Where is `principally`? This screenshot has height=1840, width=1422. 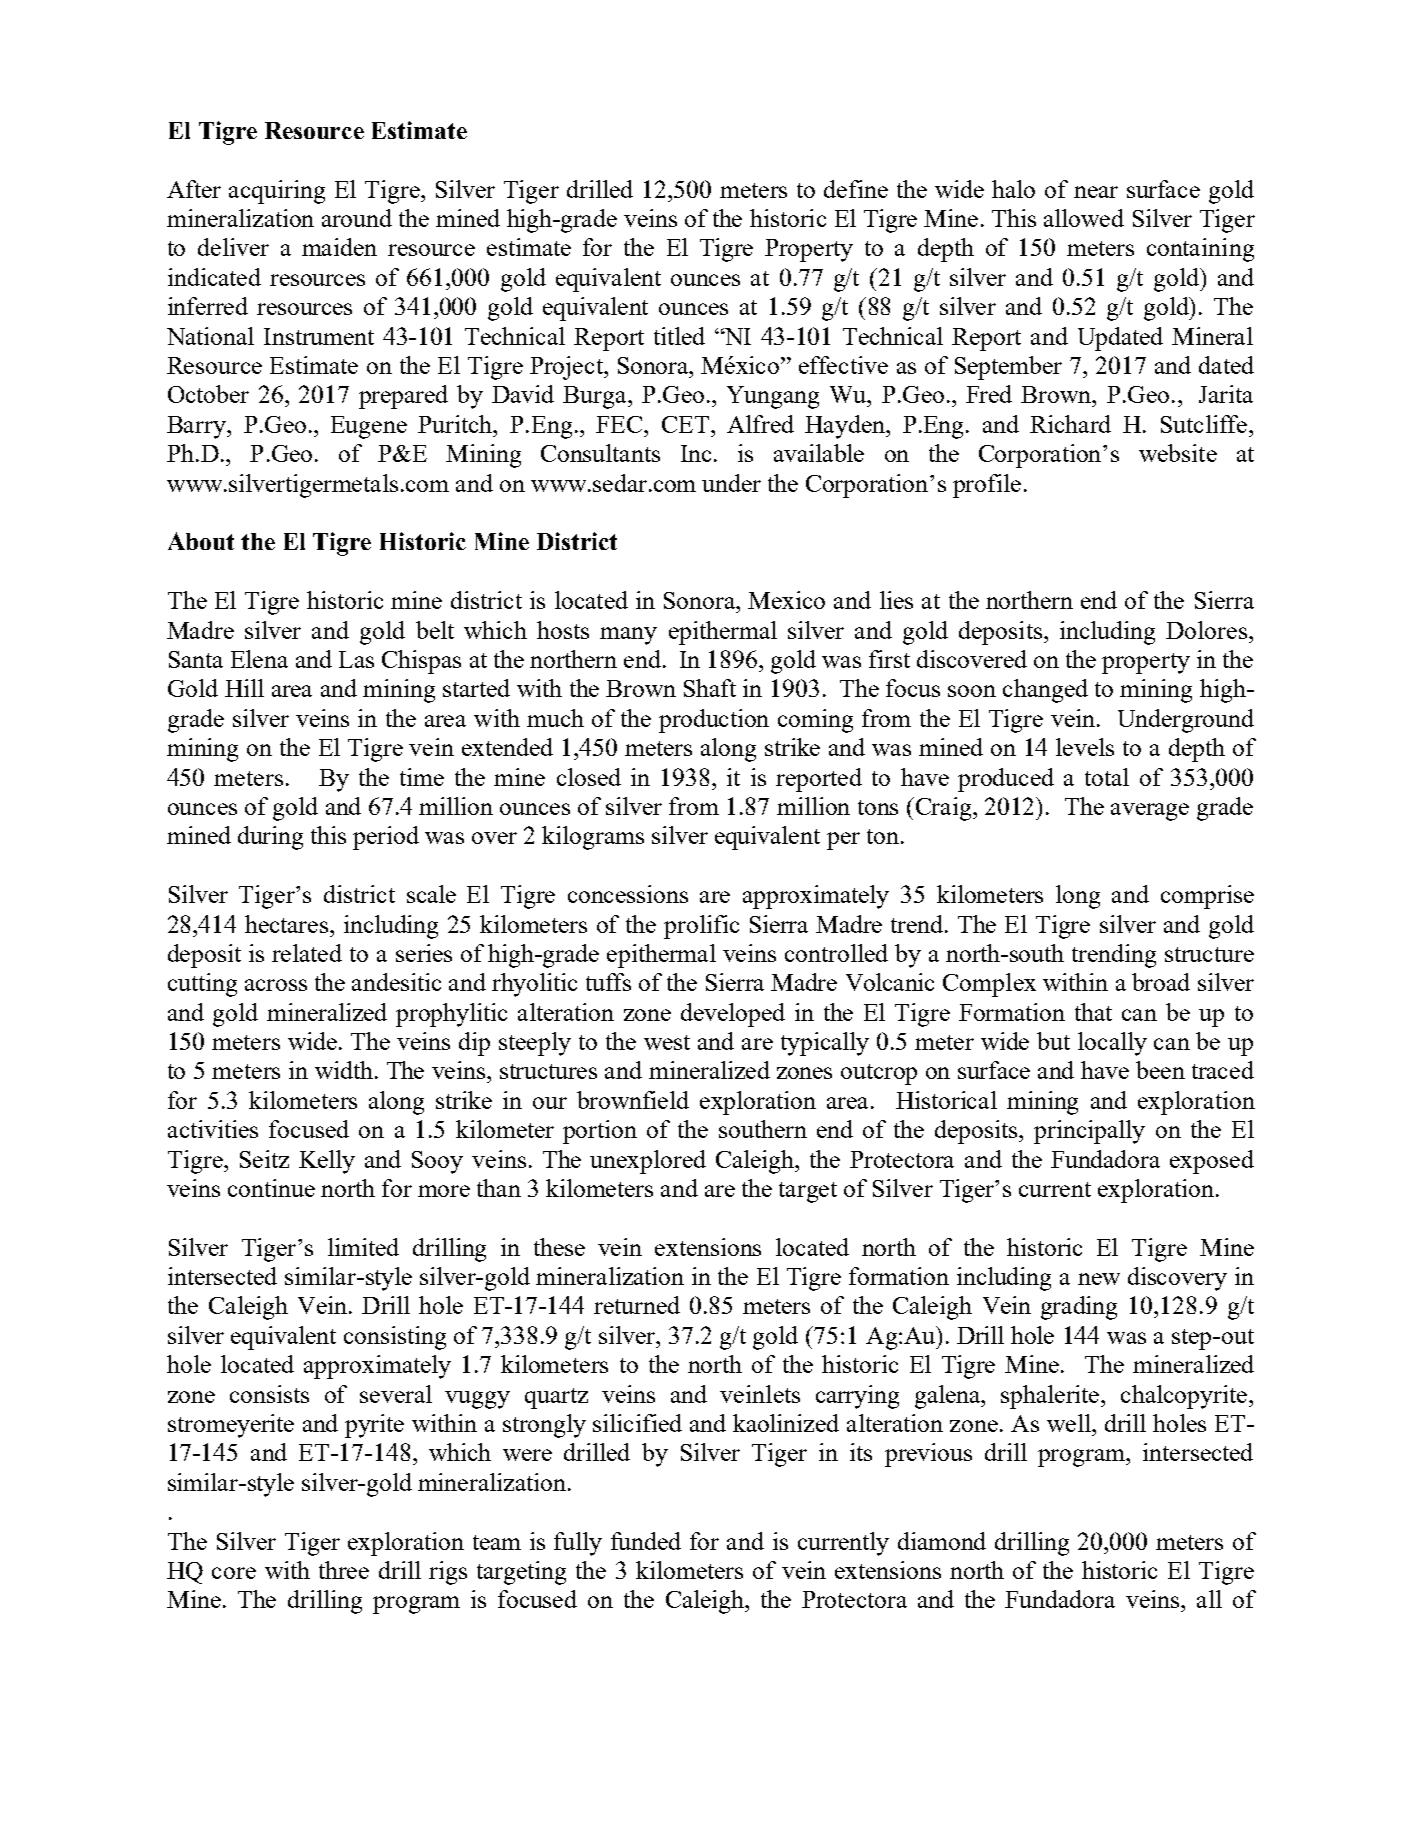 principally is located at coordinates (1089, 1132).
